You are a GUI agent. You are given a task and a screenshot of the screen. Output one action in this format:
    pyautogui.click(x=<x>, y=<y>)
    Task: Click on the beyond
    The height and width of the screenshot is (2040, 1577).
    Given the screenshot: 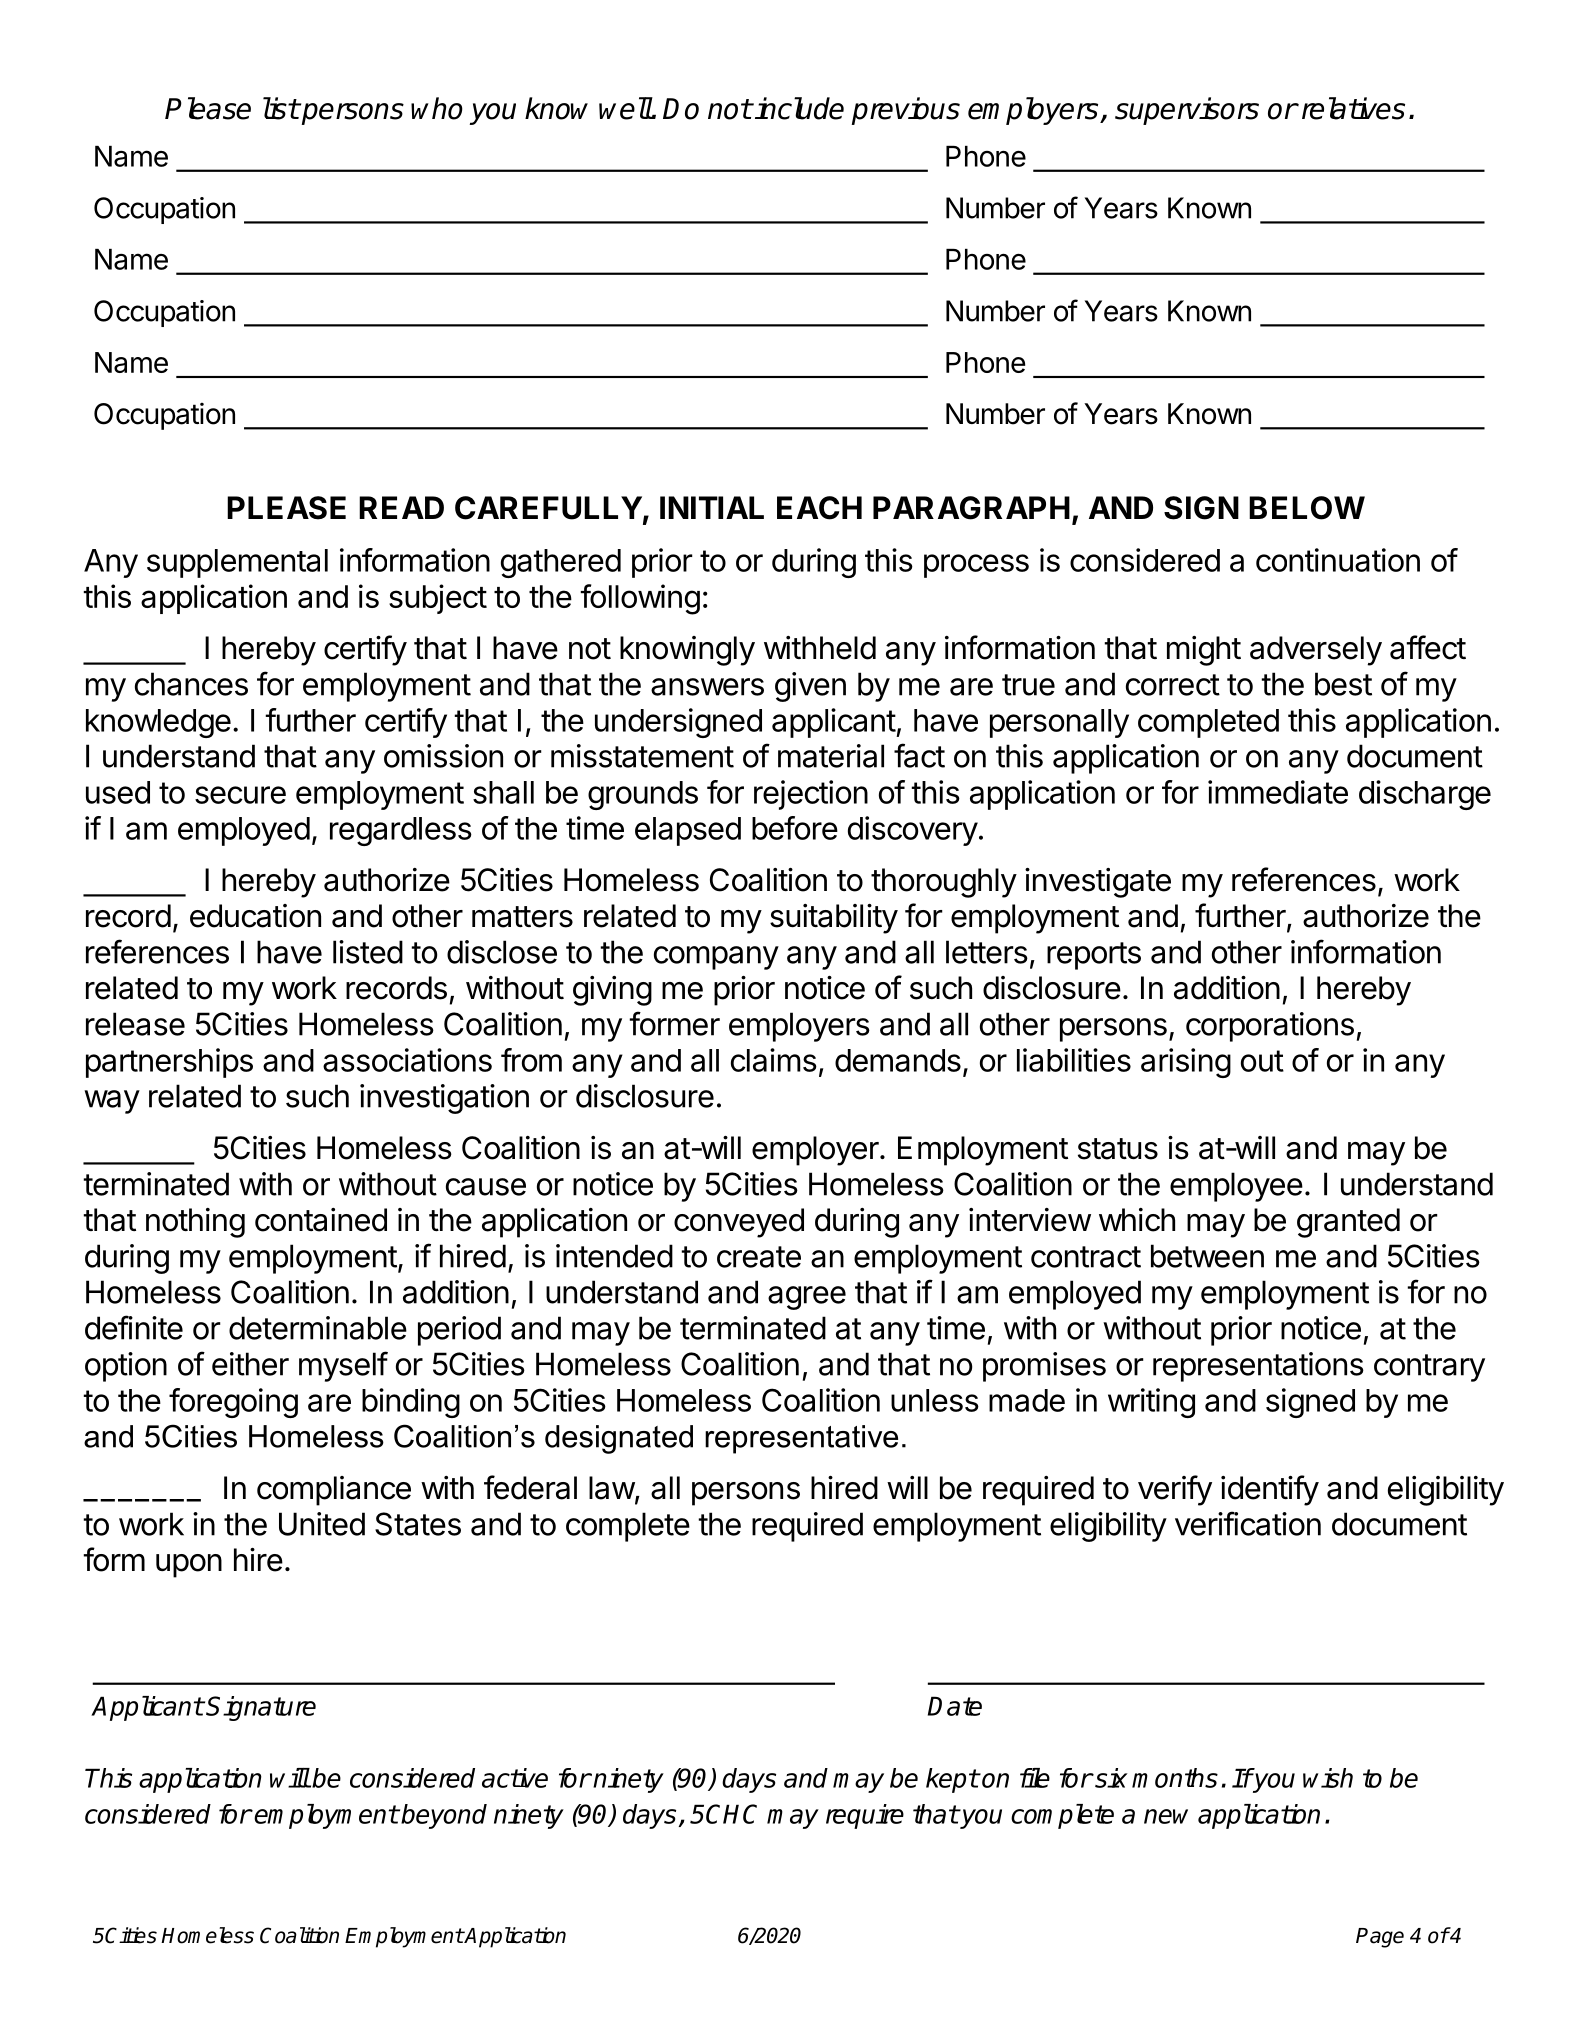 What is the action you would take?
    pyautogui.click(x=444, y=1816)
